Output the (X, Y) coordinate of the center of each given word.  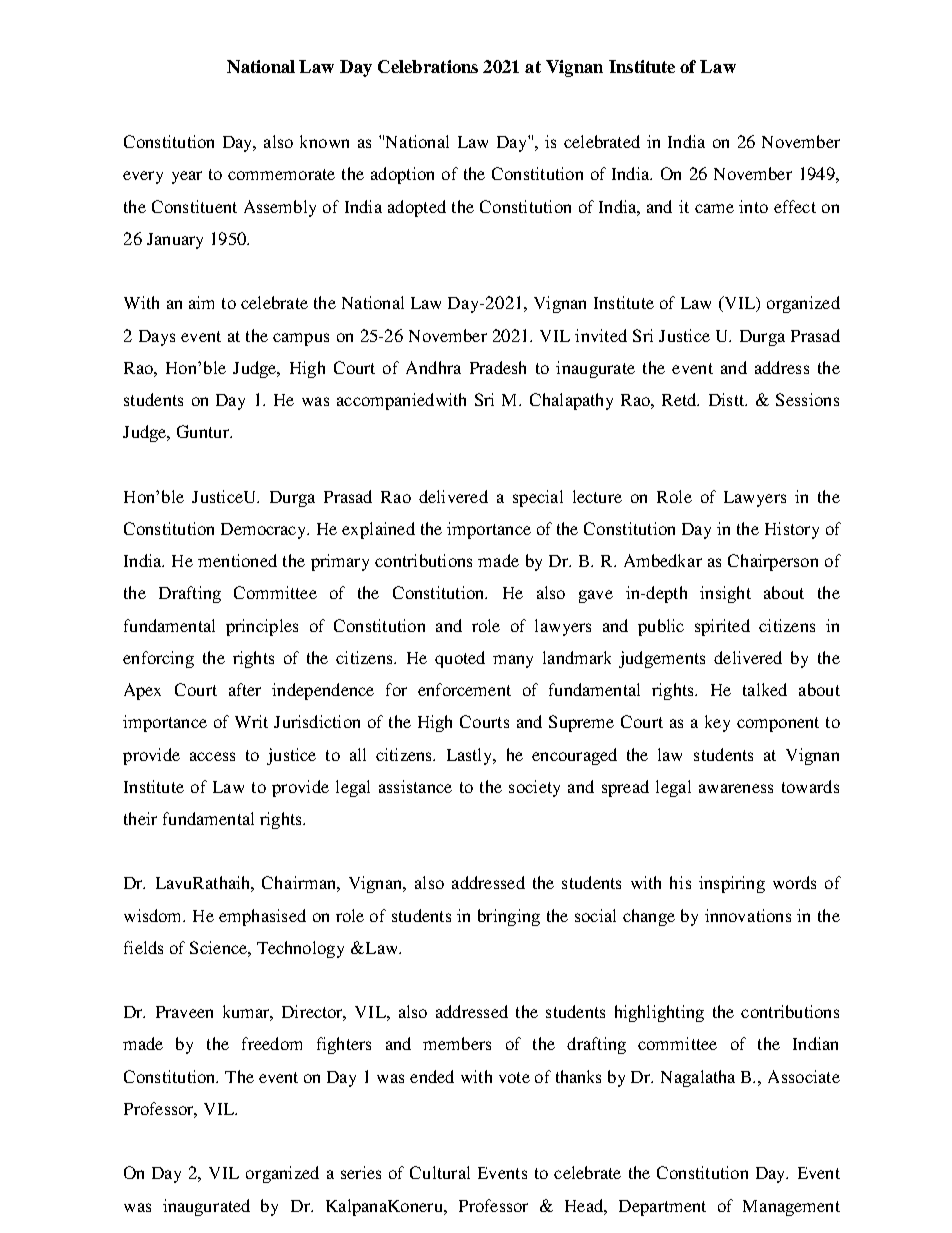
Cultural (440, 1172)
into (753, 206)
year (187, 177)
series (361, 1172)
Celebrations (428, 66)
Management (791, 1208)
